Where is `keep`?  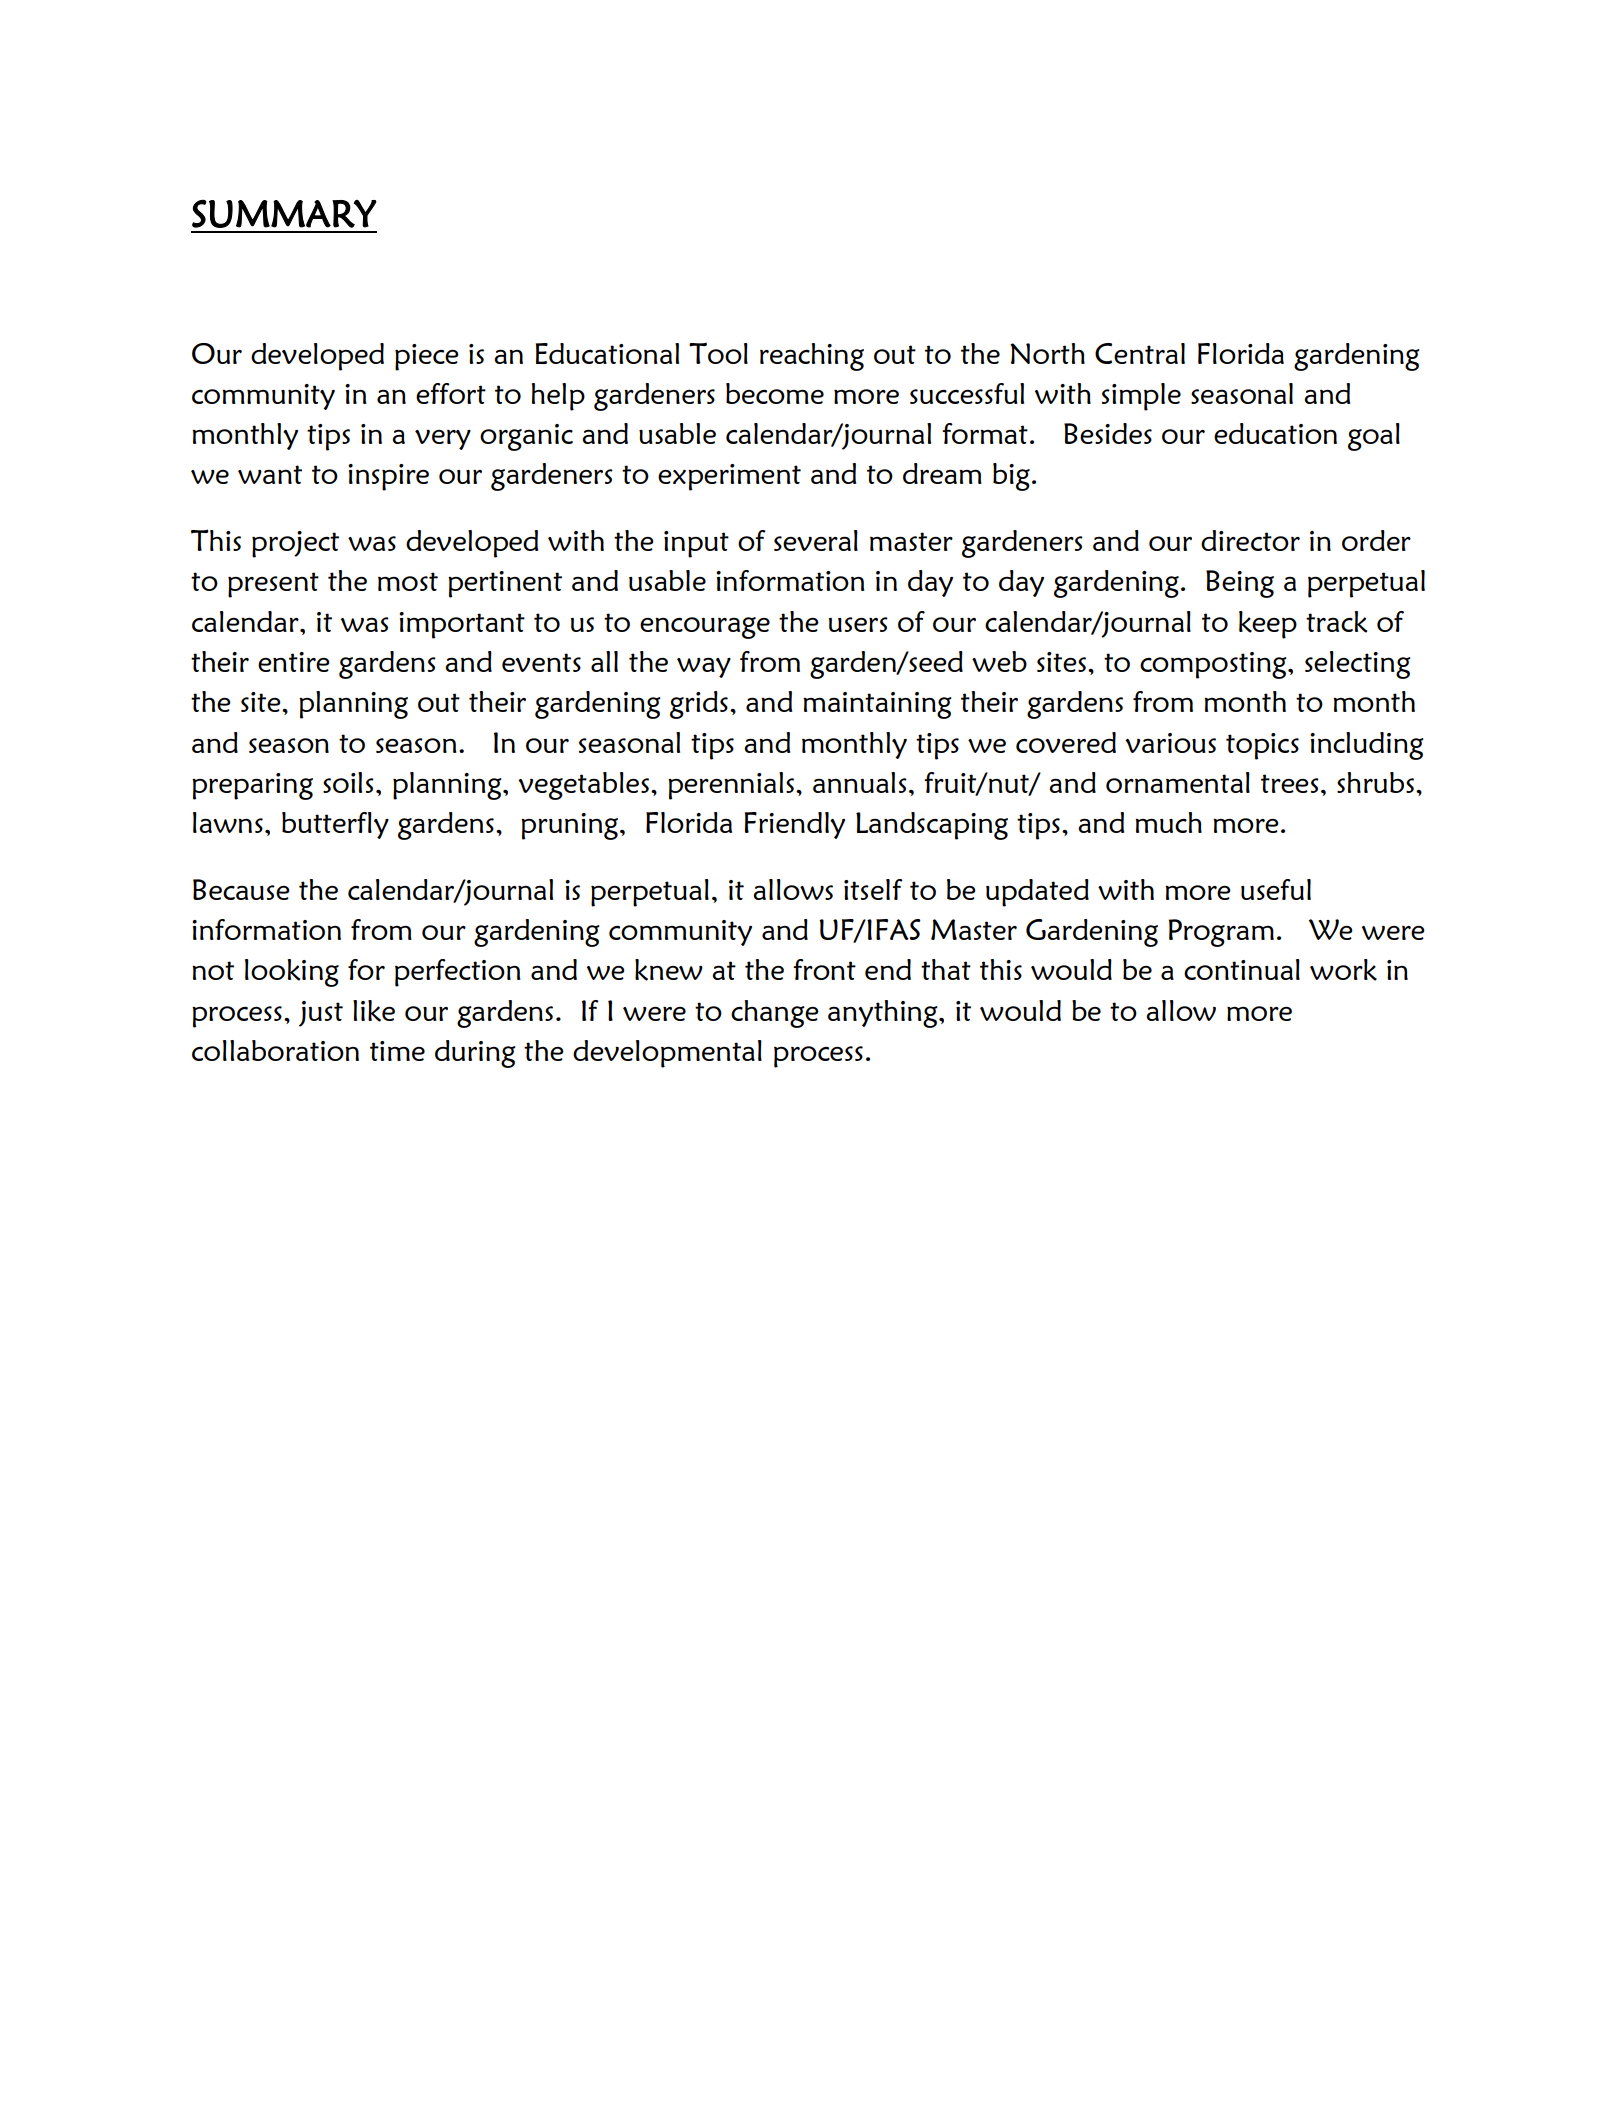 keep is located at coordinates (1268, 625).
